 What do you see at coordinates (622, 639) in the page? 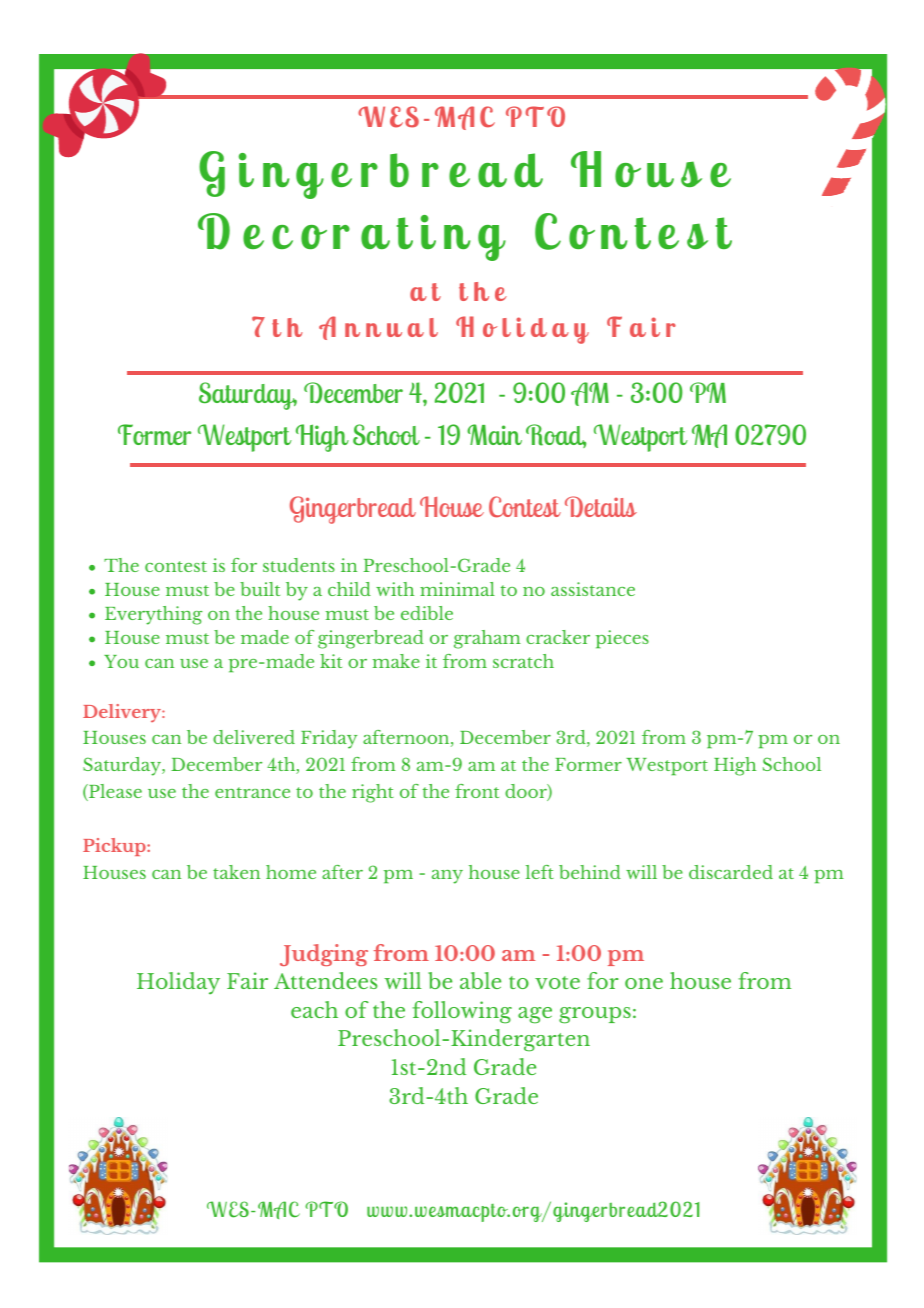
I see `pieces` at bounding box center [622, 639].
